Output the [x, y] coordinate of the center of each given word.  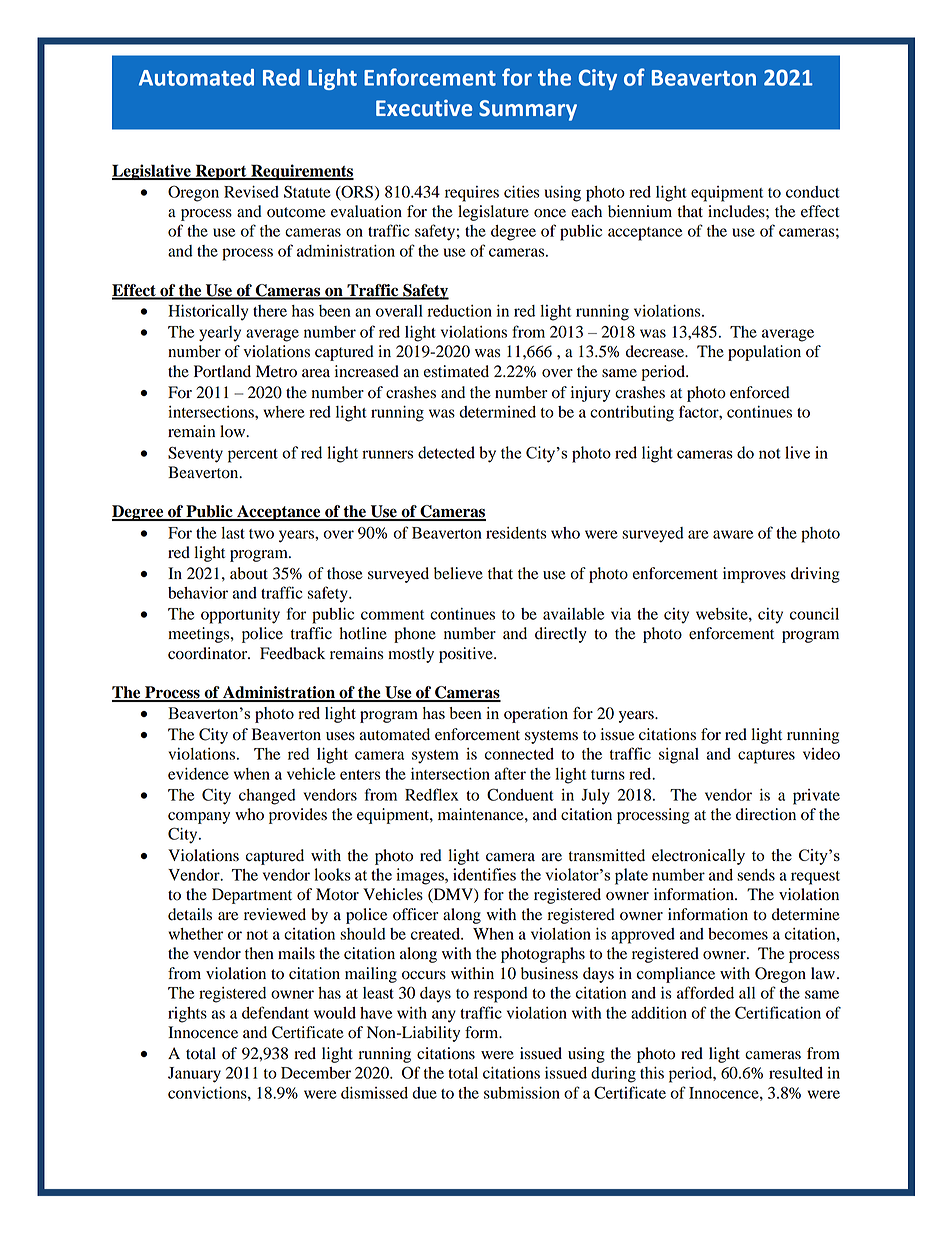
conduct [813, 192]
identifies [484, 874]
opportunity [240, 616]
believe [458, 573]
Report [221, 172]
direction [766, 814]
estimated [456, 371]
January [194, 1075]
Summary [528, 110]
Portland [222, 371]
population [764, 353]
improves [754, 575]
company [199, 818]
